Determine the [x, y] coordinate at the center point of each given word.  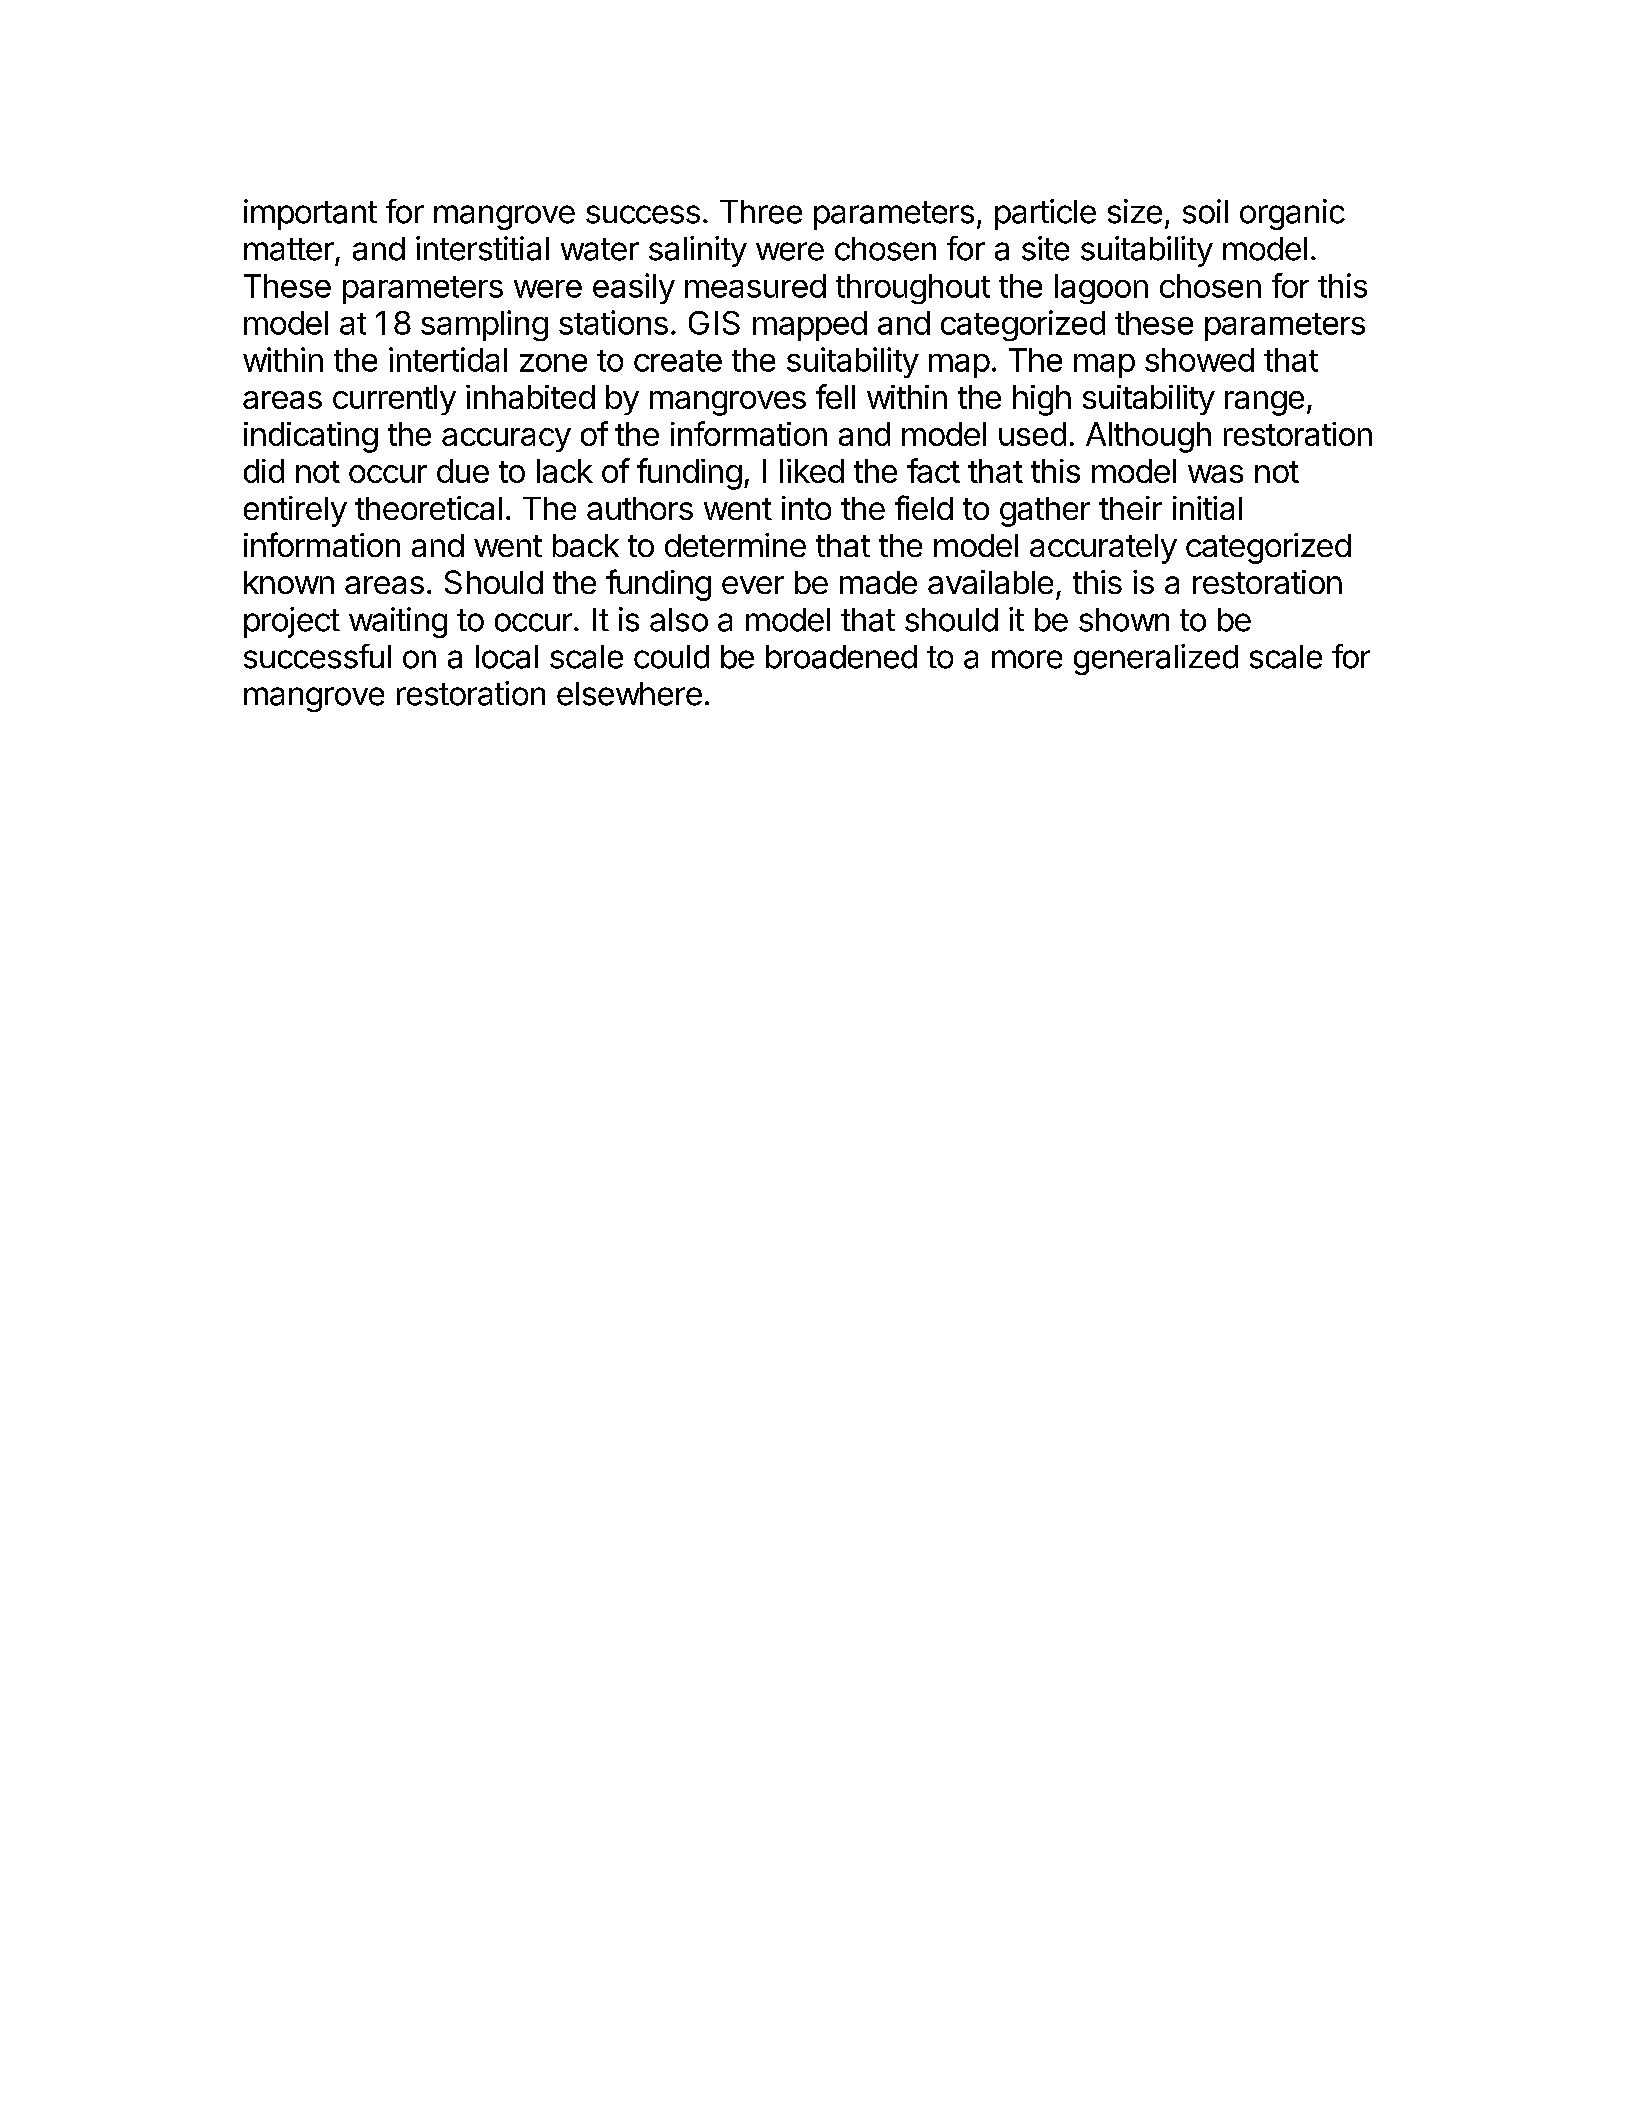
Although [1148, 437]
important [310, 214]
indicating [311, 437]
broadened [841, 657]
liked [812, 471]
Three [761, 212]
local [507, 657]
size [1135, 211]
